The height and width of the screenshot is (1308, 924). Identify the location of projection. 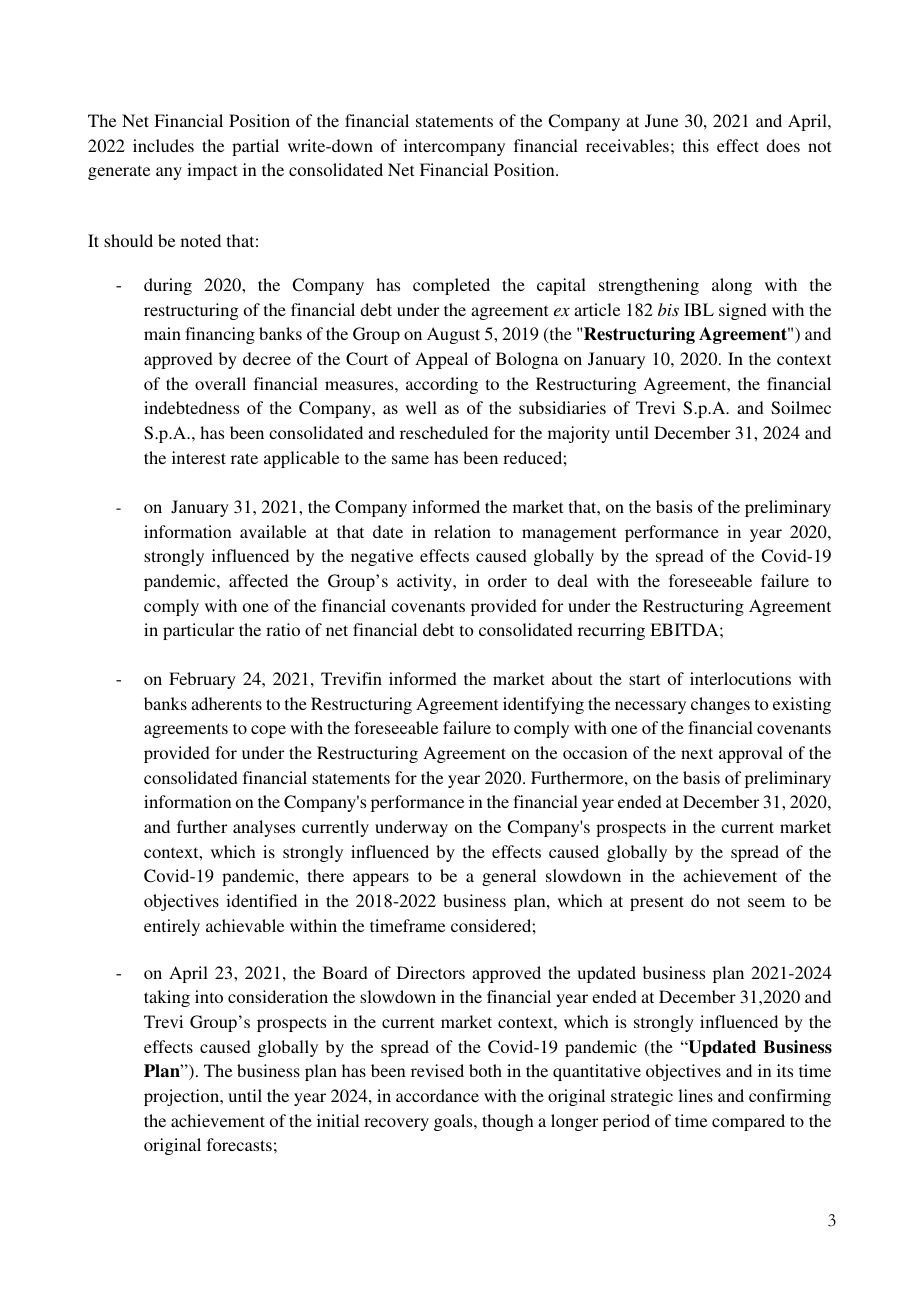
(183, 1097).
